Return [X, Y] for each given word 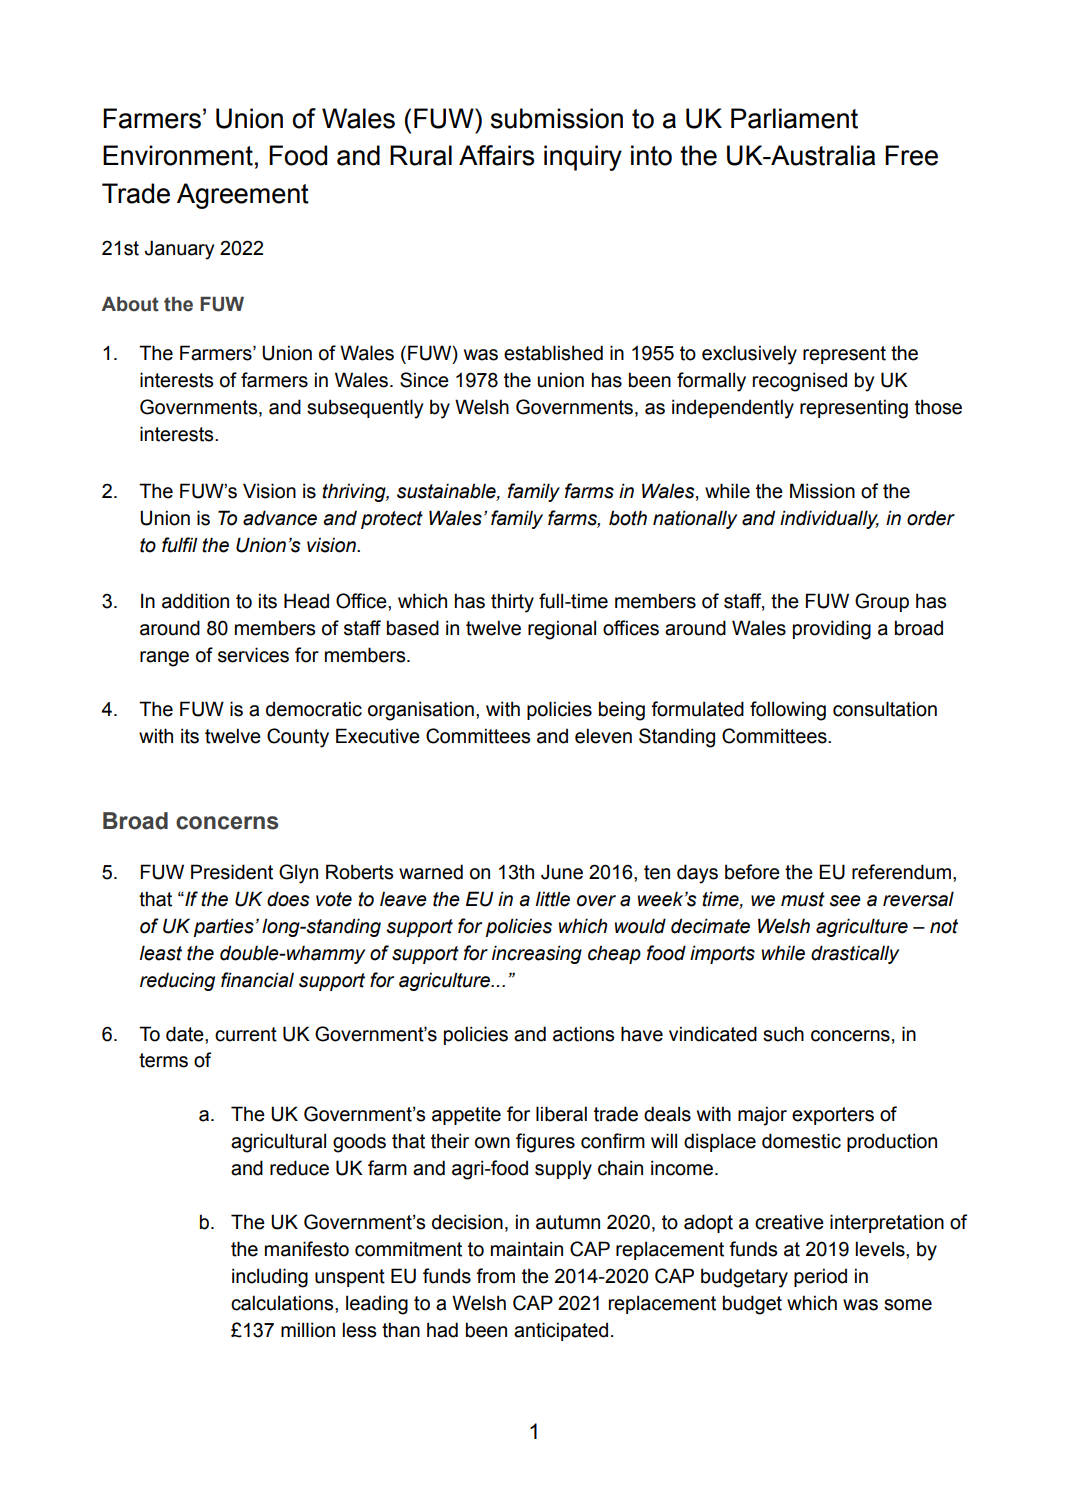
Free [911, 155]
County [298, 738]
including [270, 1278]
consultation [885, 709]
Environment [178, 155]
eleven [603, 736]
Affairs [496, 155]
